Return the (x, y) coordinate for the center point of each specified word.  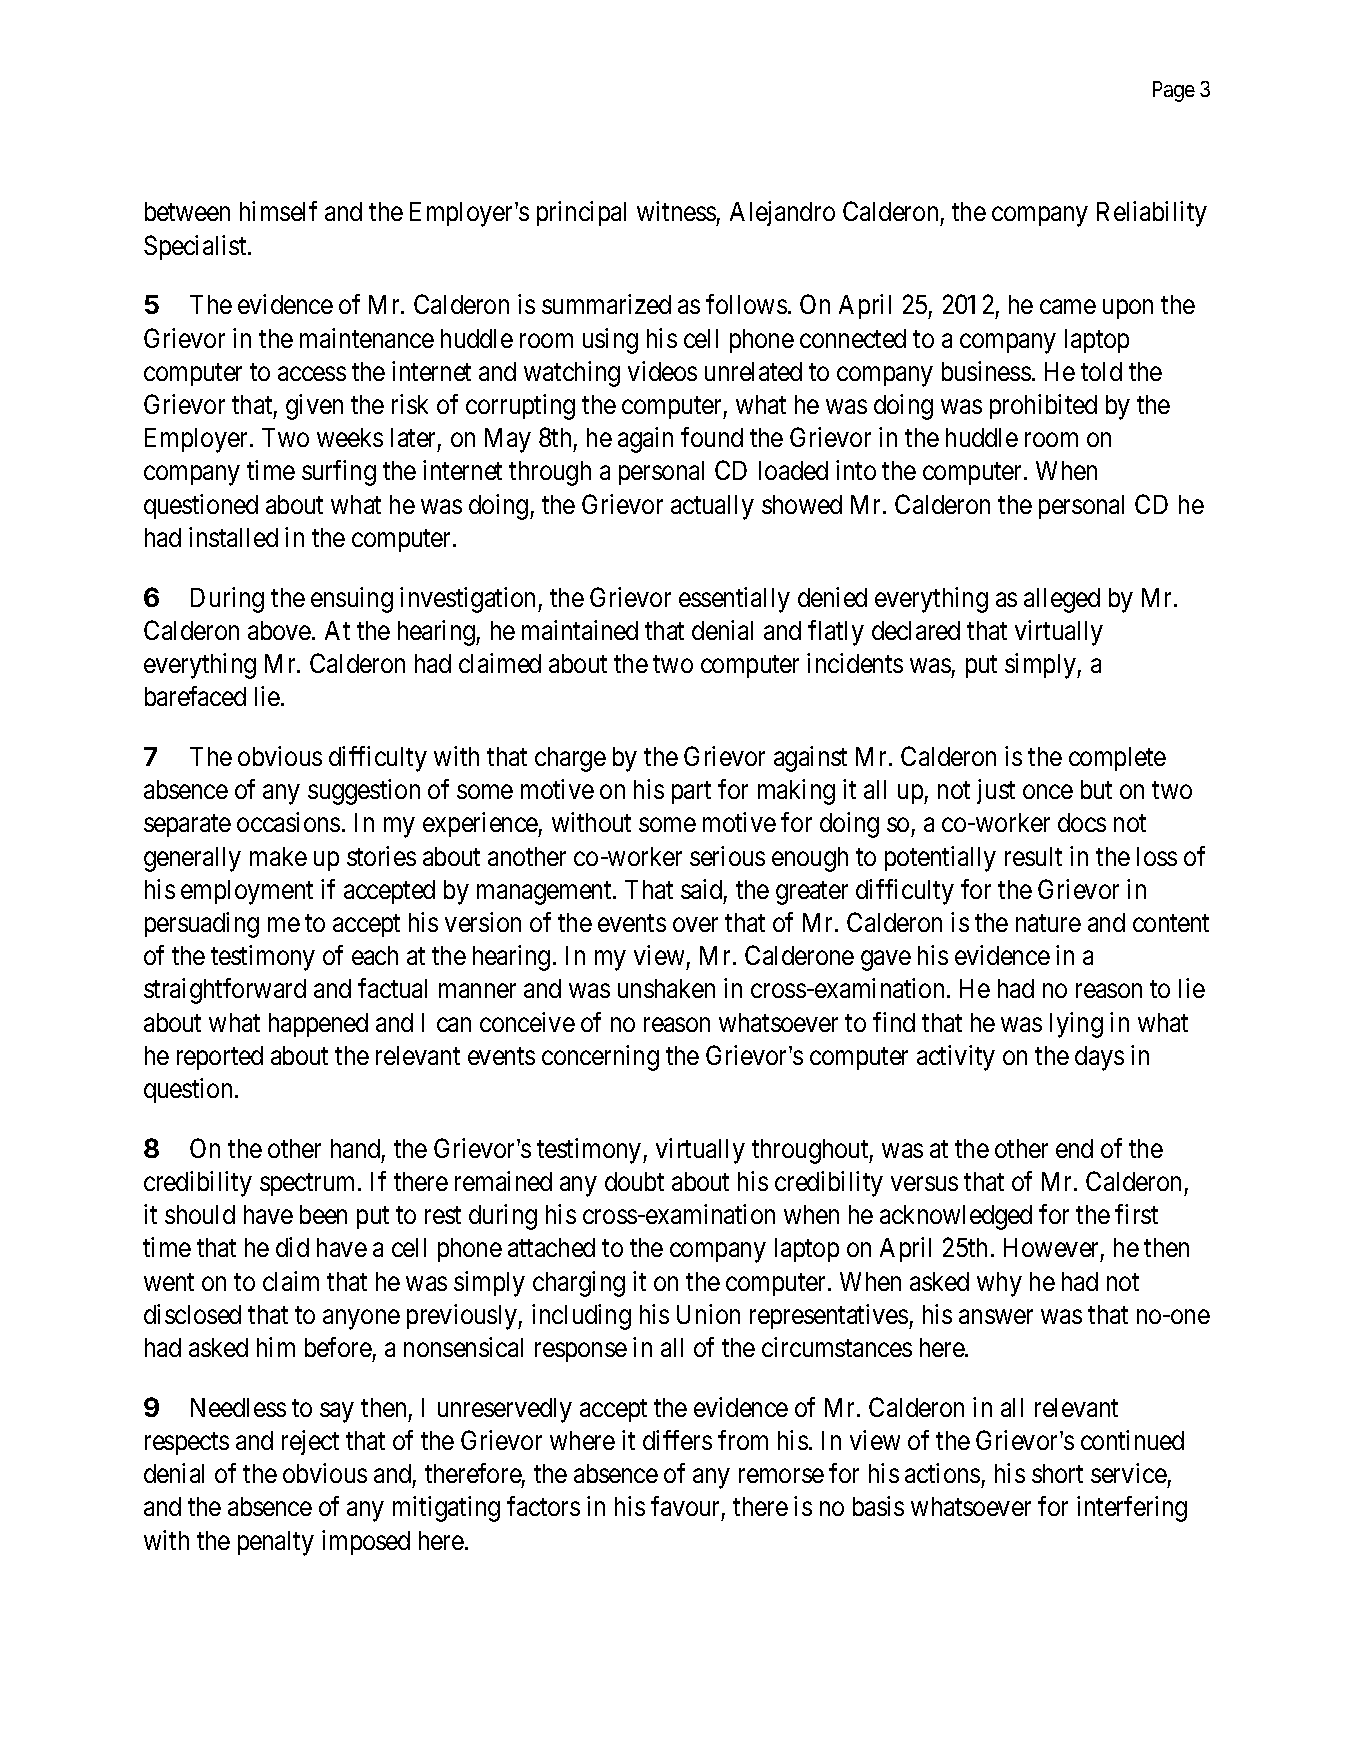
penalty (276, 1543)
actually (712, 507)
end (1074, 1148)
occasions (288, 822)
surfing (339, 473)
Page (1174, 91)
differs (677, 1440)
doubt (634, 1181)
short (1057, 1473)
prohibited (1043, 406)
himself (278, 211)
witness (676, 211)
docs (1082, 822)
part (691, 793)
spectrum (309, 1185)
